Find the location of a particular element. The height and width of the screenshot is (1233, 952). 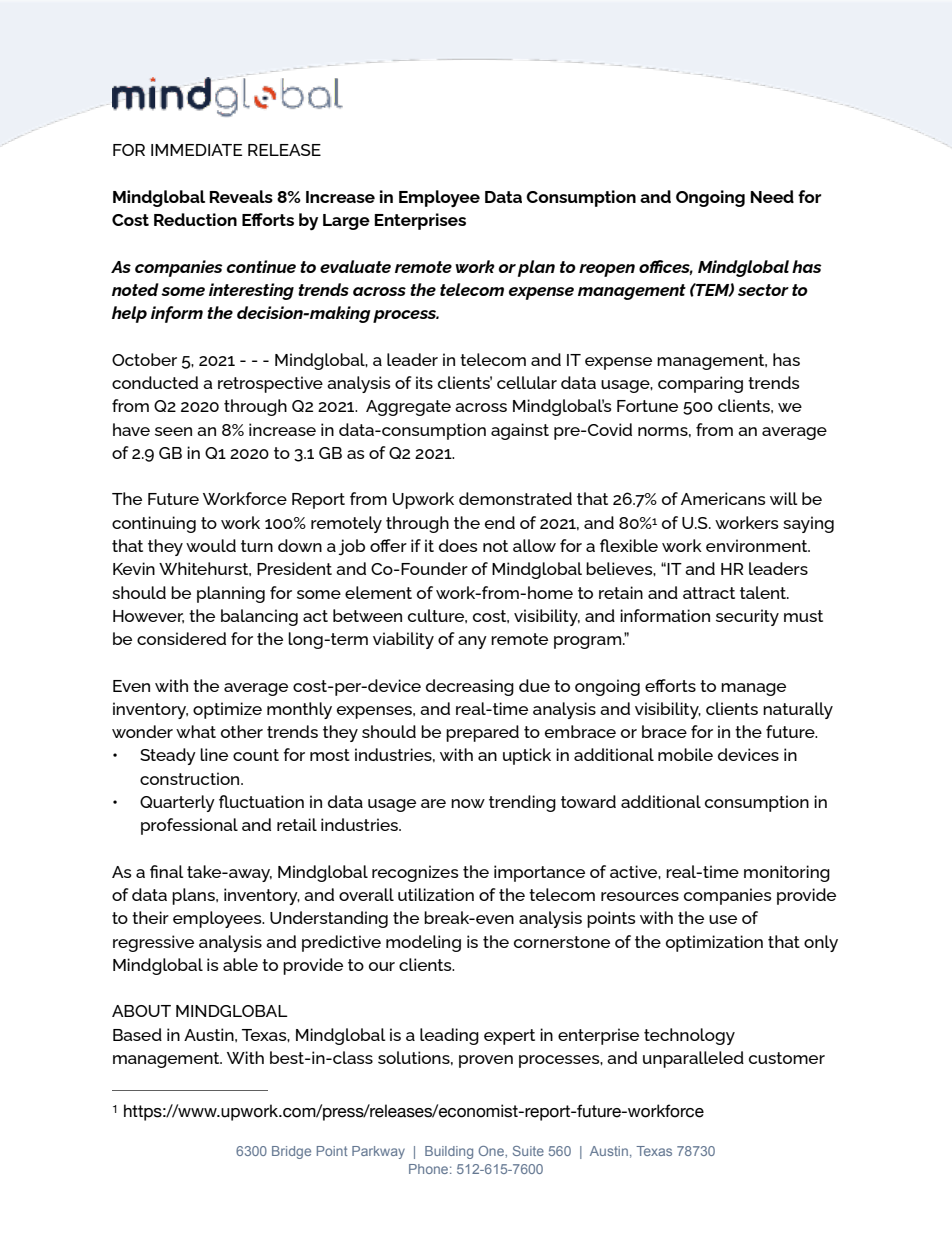

Bridge is located at coordinates (291, 1152).
